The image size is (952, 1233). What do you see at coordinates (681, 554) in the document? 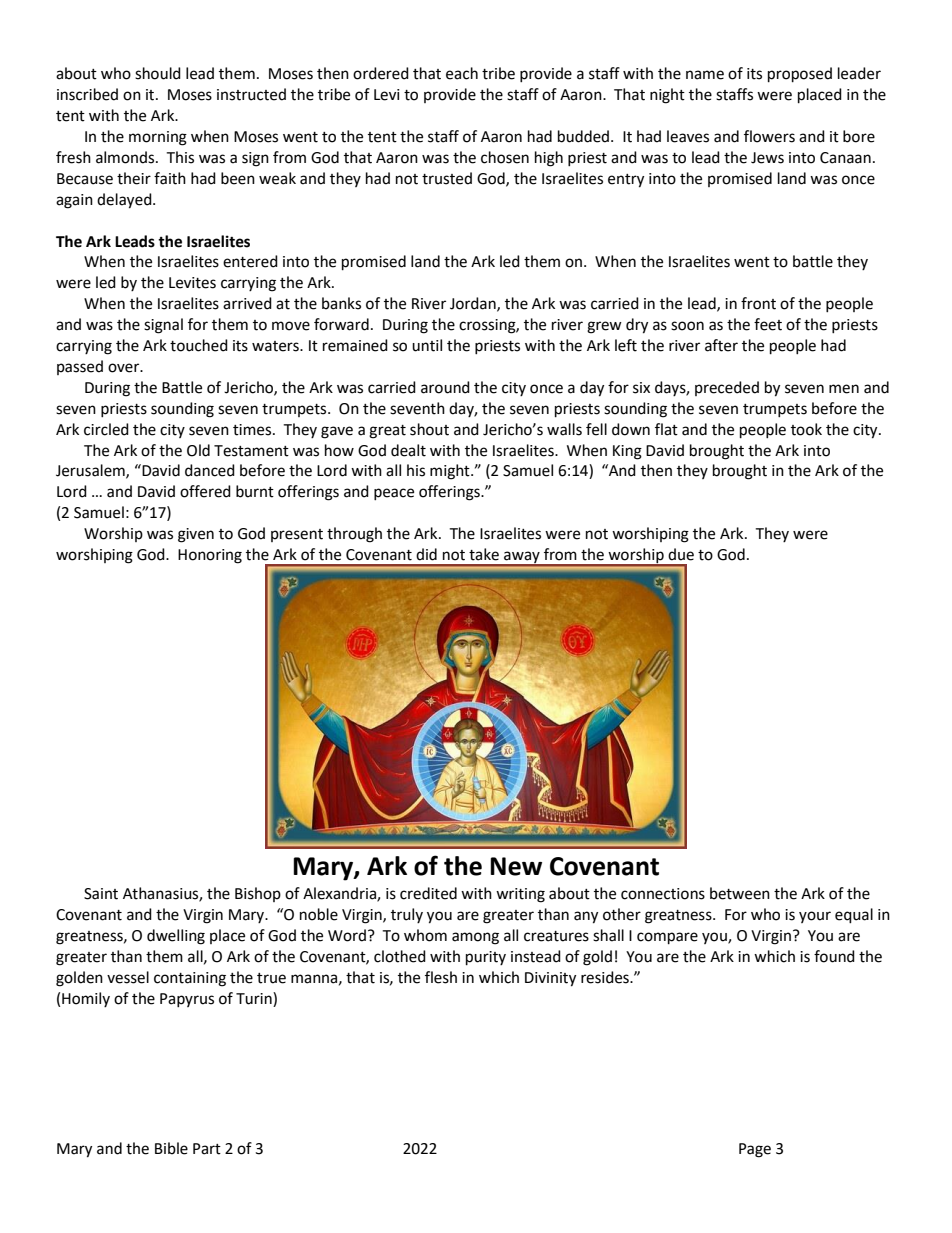
I see `due` at bounding box center [681, 554].
